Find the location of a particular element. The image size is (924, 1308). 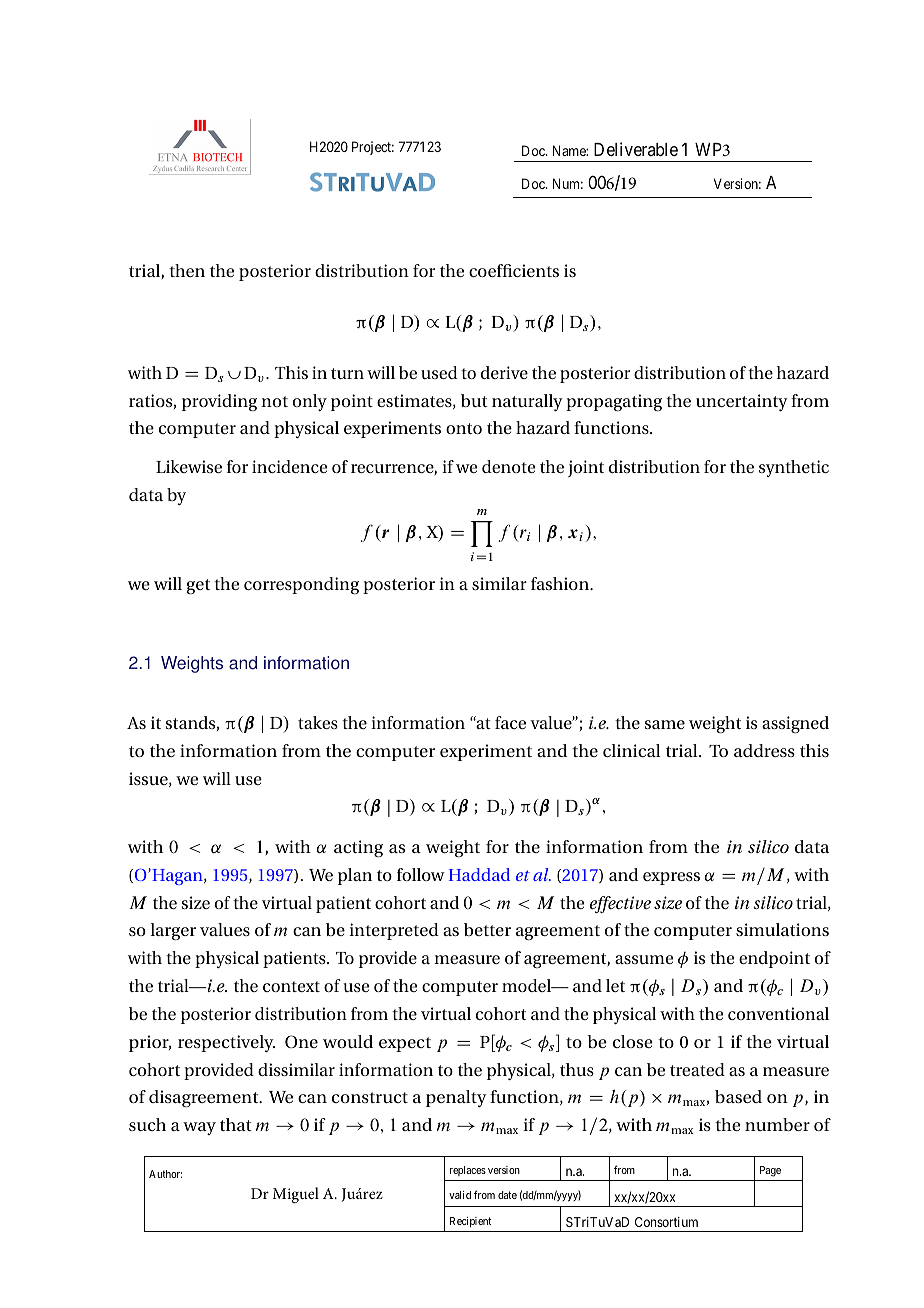

express is located at coordinates (671, 878).
